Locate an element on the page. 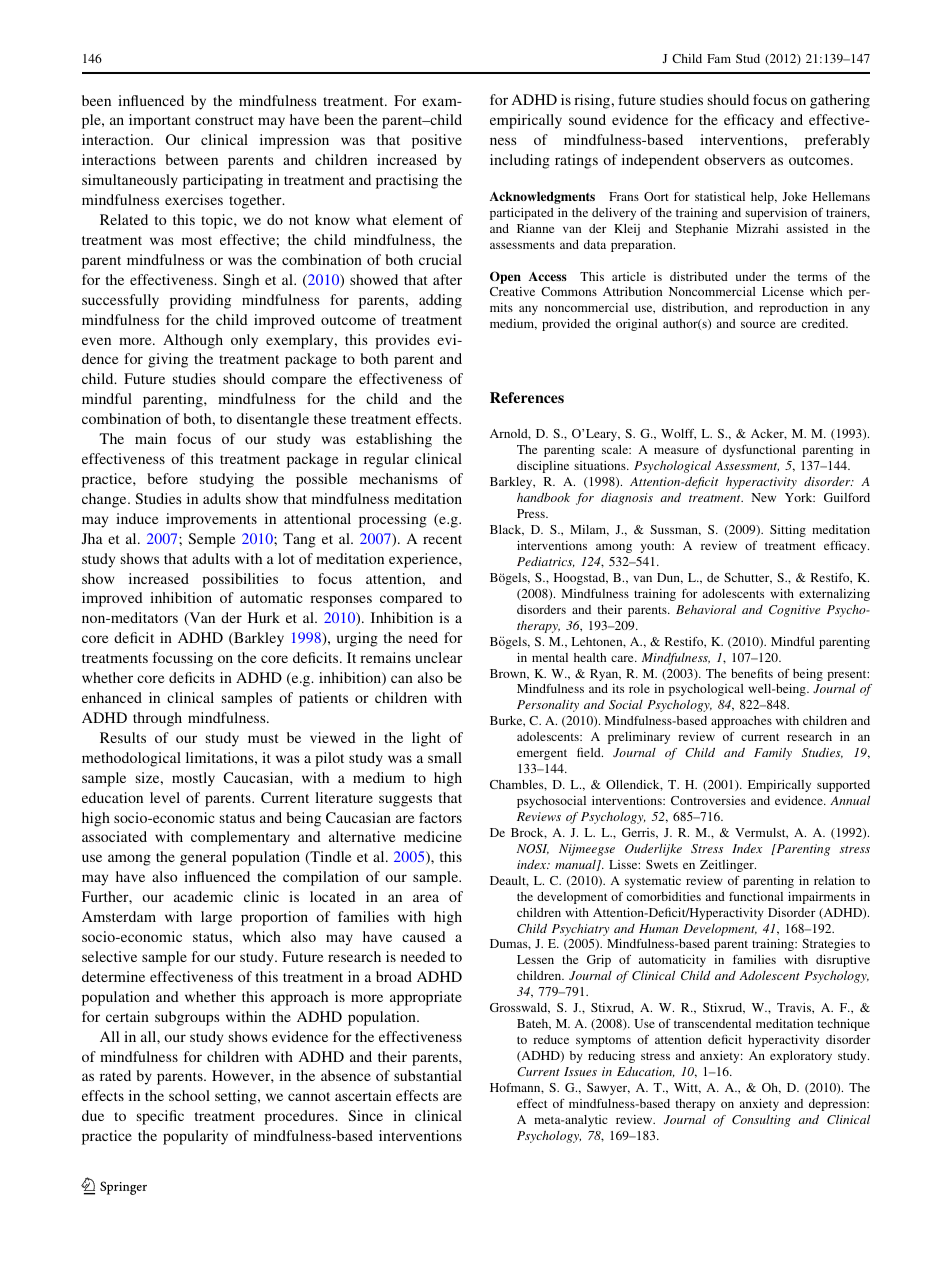 The image size is (952, 1265). Cognitive is located at coordinates (794, 611).
